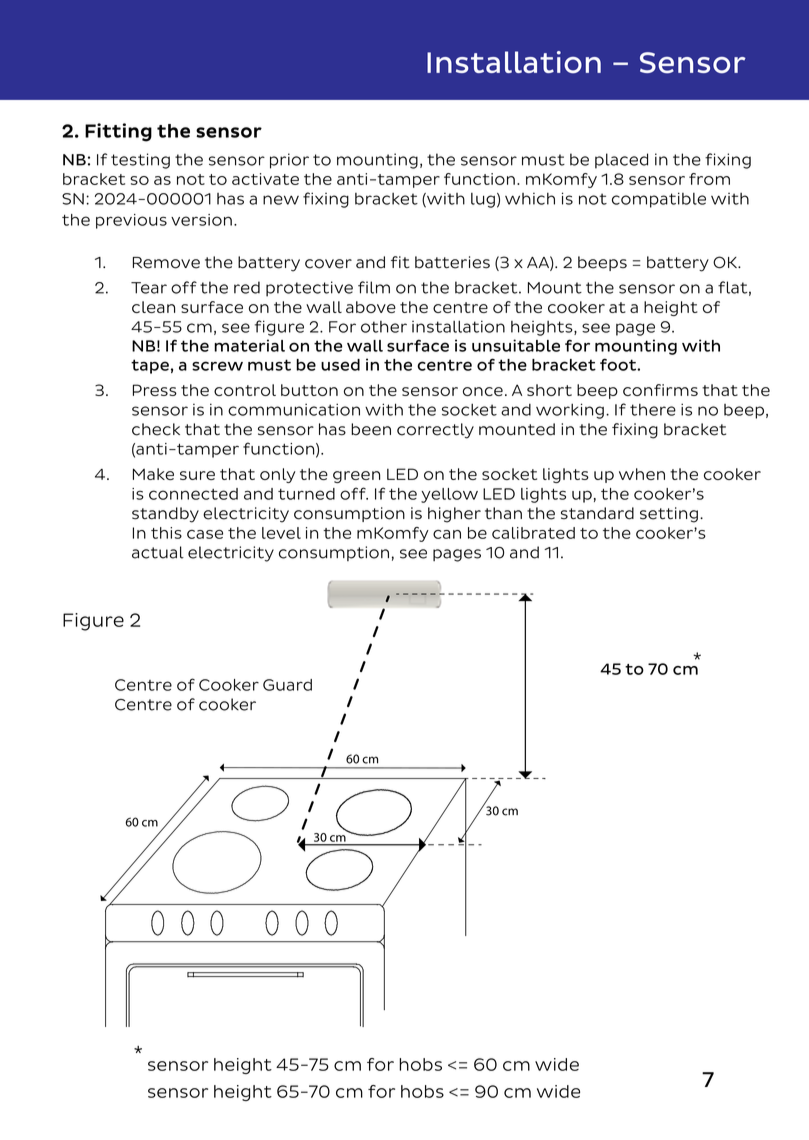 The image size is (809, 1140). Describe the element at coordinates (621, 161) in the document. I see `placed` at that location.
